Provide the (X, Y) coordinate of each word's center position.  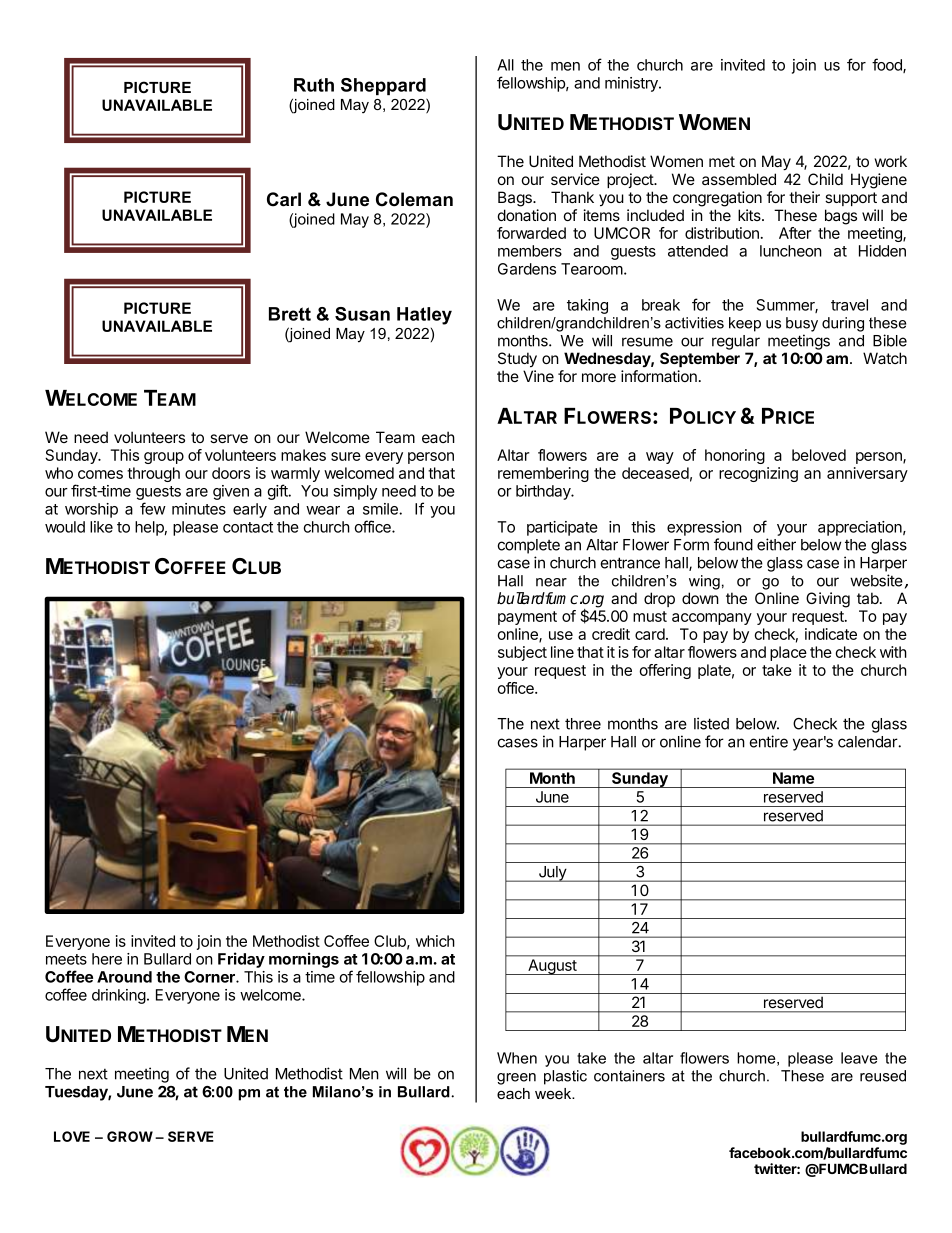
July (552, 874)
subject (522, 653)
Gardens (527, 269)
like (101, 527)
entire (769, 741)
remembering (543, 474)
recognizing (758, 474)
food (888, 65)
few (153, 508)
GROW (130, 1136)
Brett (290, 314)
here (107, 959)
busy (802, 324)
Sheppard (383, 86)
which (435, 941)
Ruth (314, 85)
